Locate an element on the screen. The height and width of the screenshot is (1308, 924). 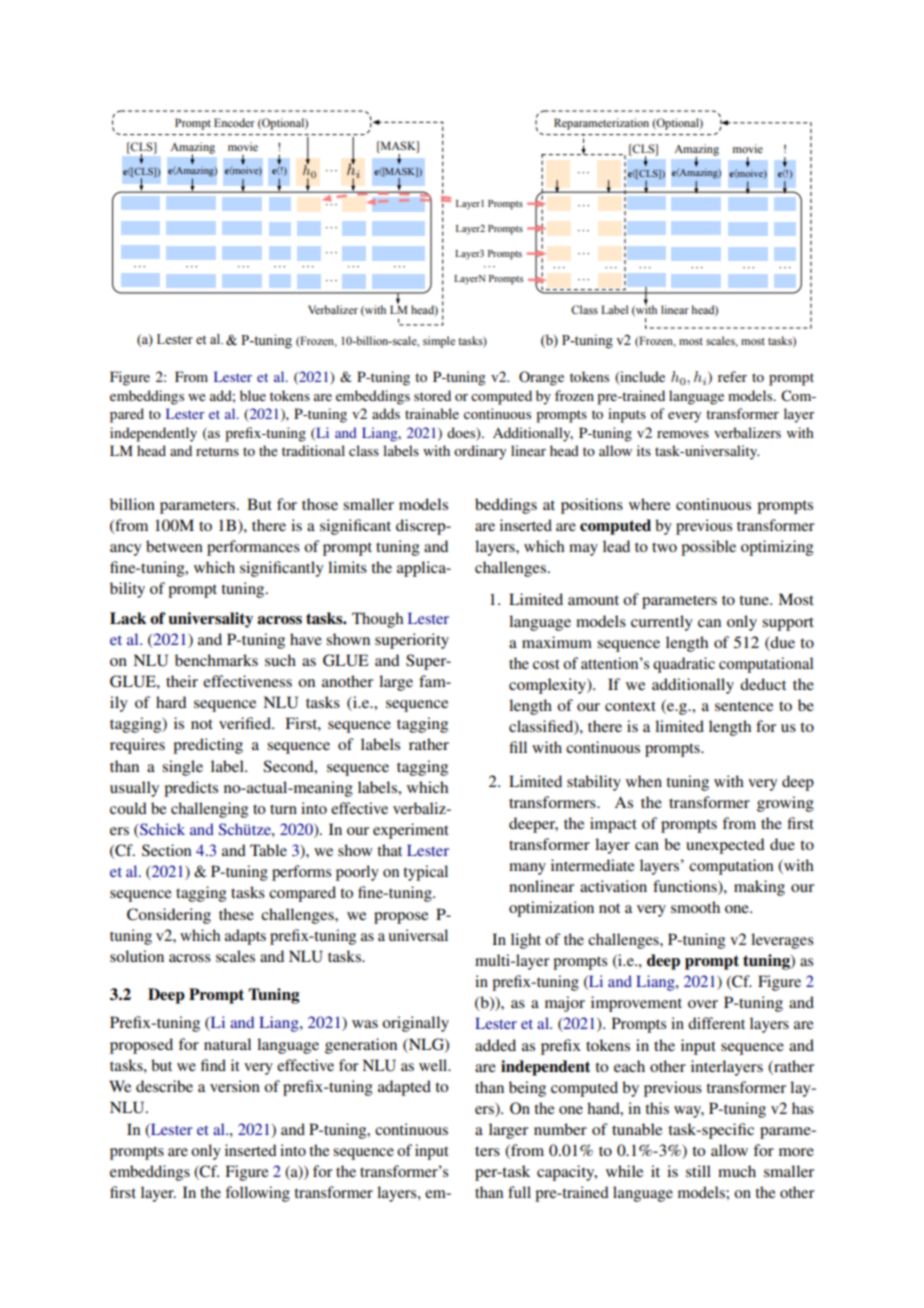
refer is located at coordinates (732, 376).
